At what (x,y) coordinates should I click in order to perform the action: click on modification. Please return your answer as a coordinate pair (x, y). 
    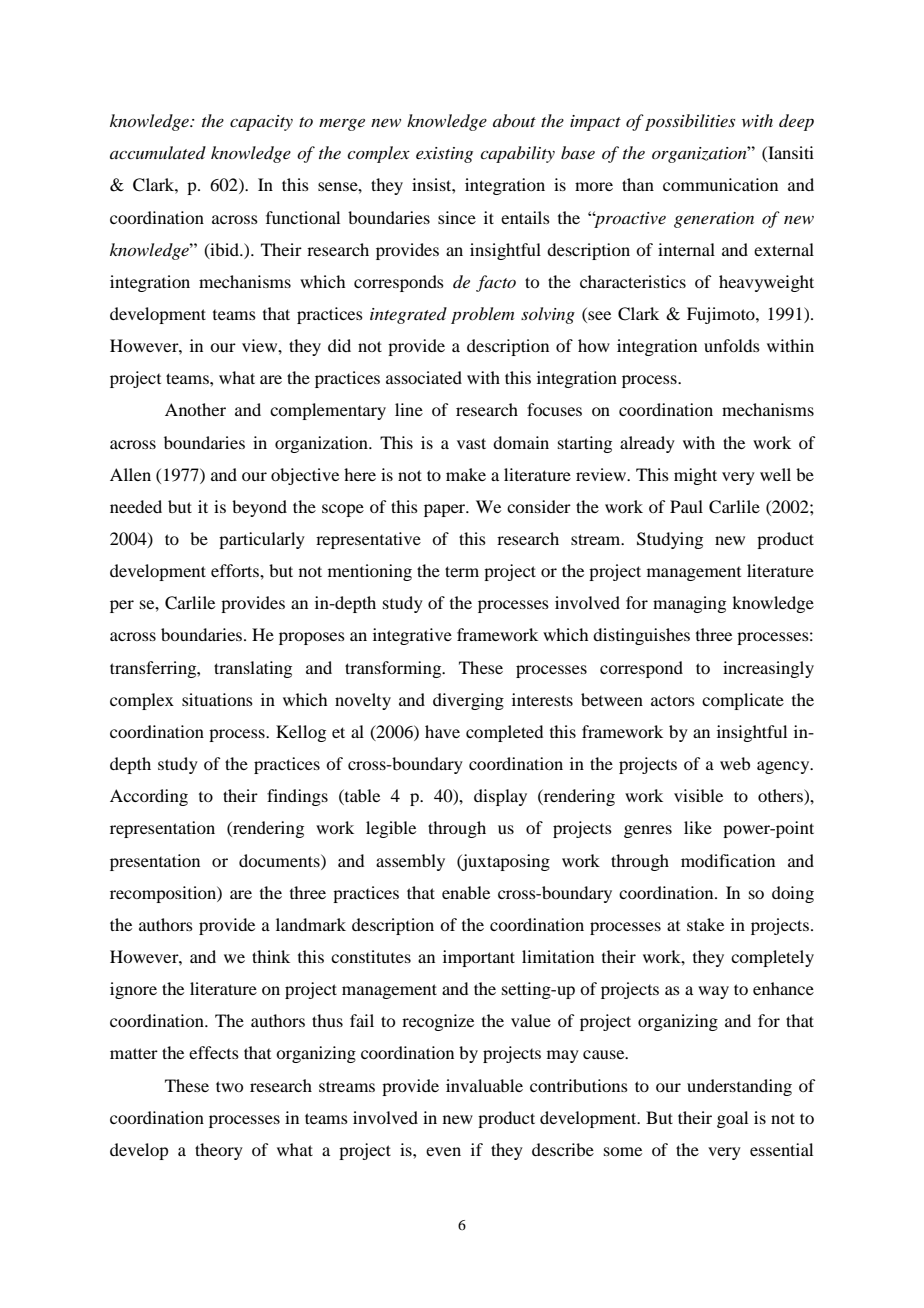
    Looking at the image, I should click on (728, 860).
